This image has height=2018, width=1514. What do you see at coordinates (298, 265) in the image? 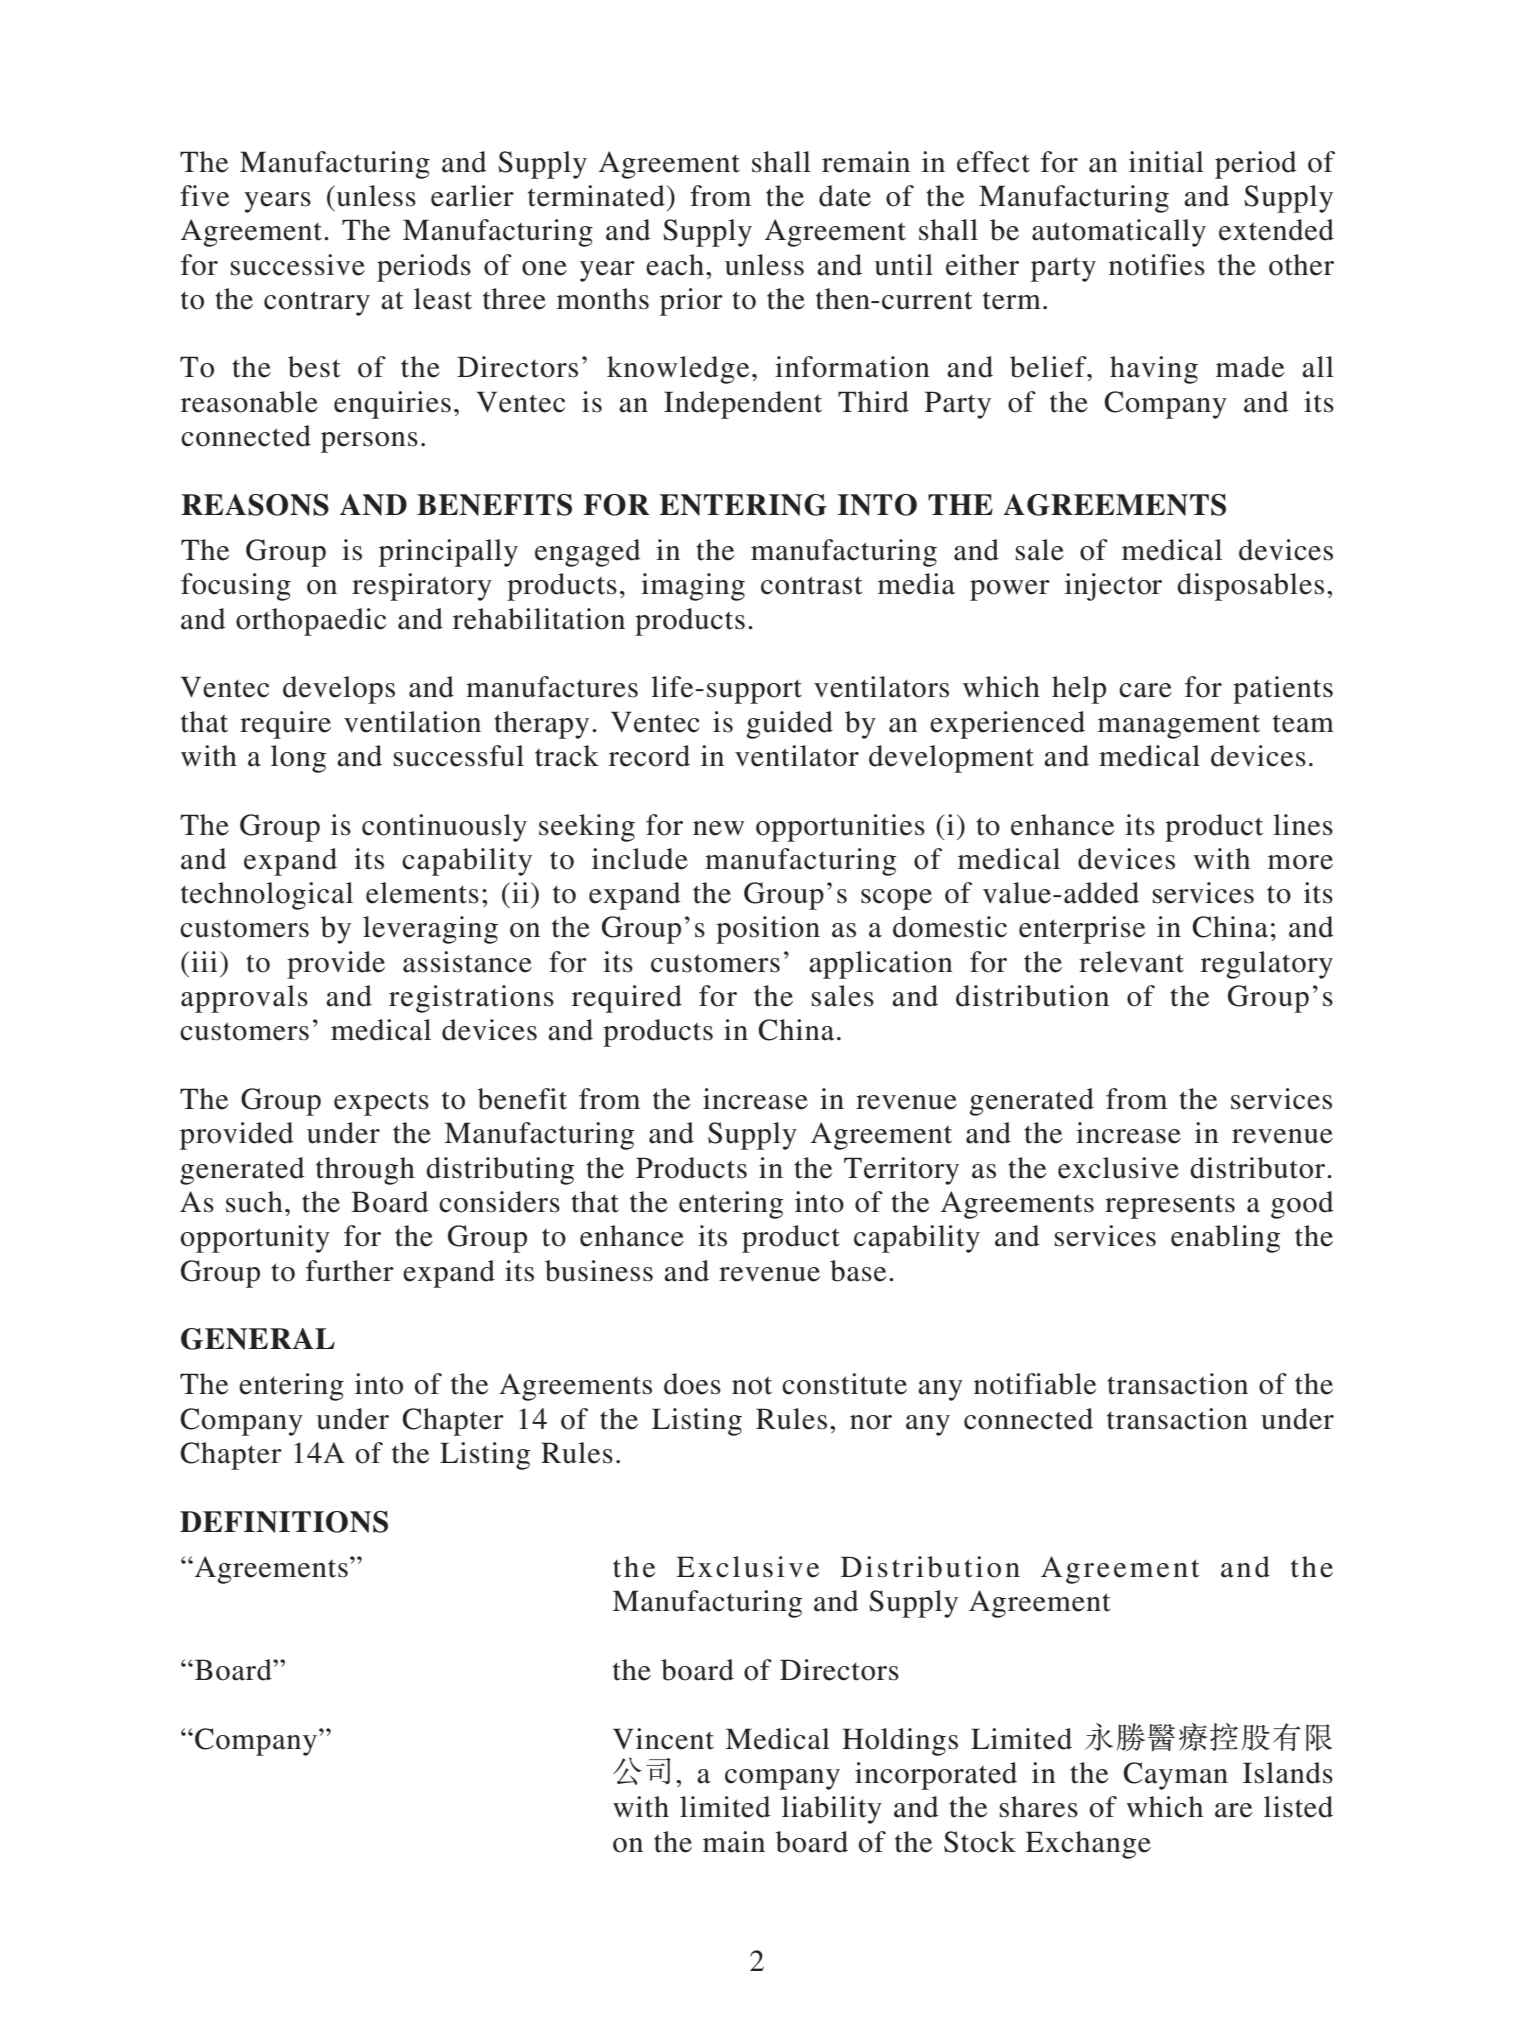
I see `successive` at bounding box center [298, 265].
